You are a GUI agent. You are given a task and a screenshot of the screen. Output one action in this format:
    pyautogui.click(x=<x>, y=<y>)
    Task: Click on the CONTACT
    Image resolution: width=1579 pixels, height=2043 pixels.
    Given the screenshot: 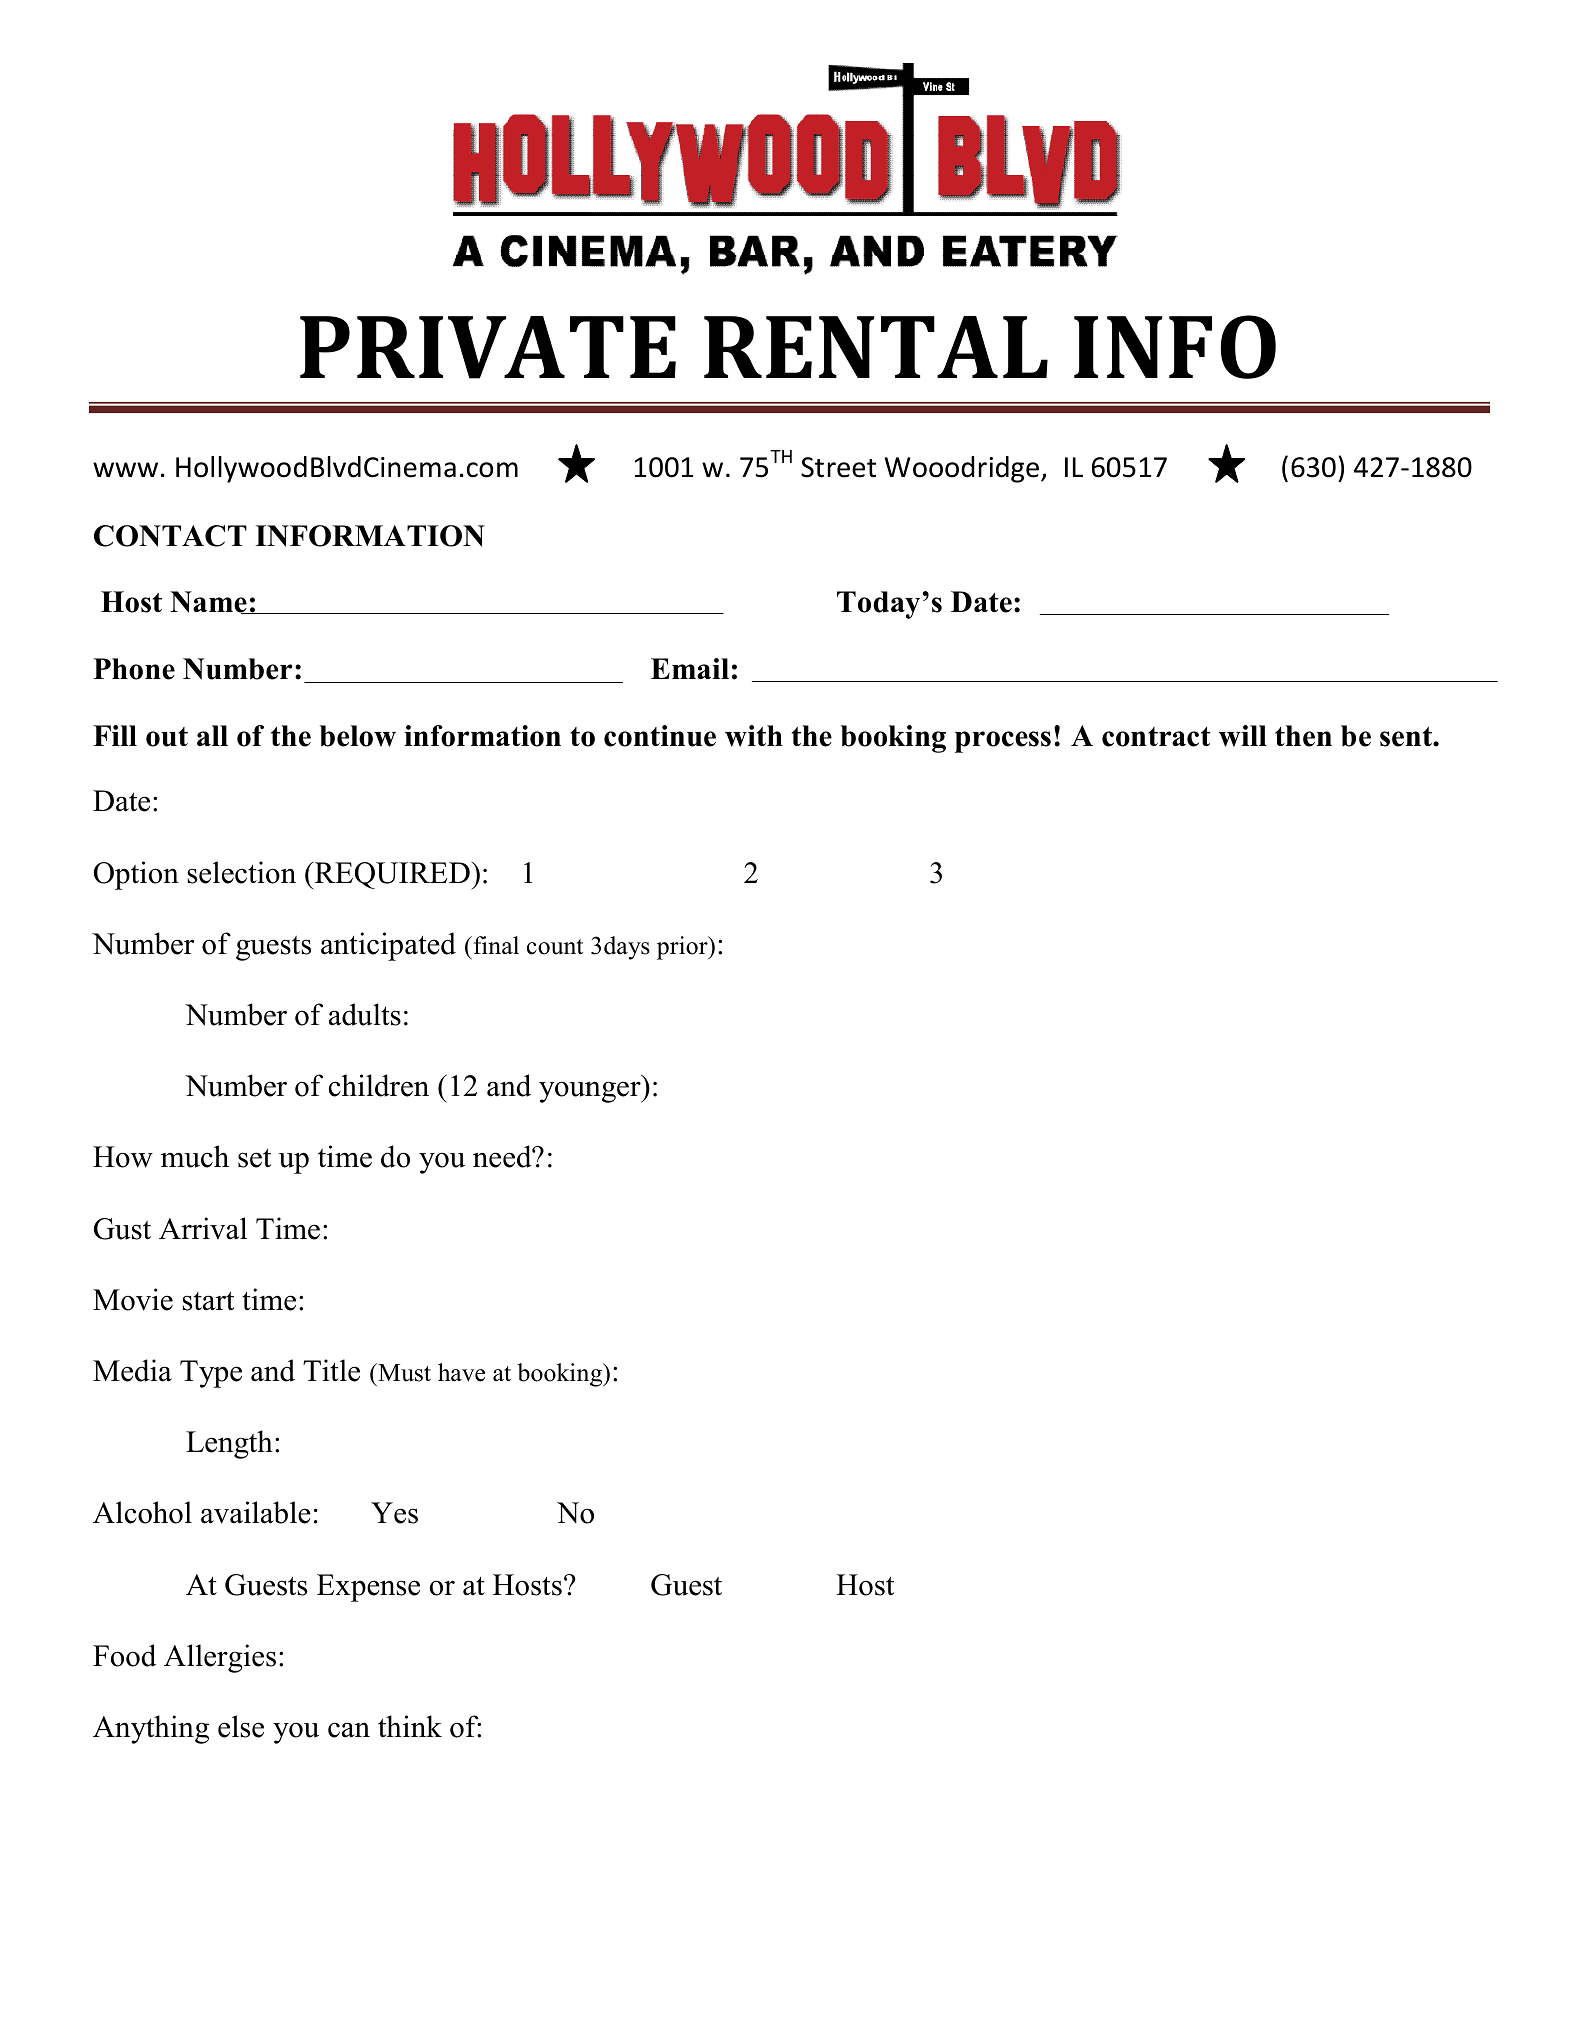 What is the action you would take?
    pyautogui.click(x=170, y=536)
